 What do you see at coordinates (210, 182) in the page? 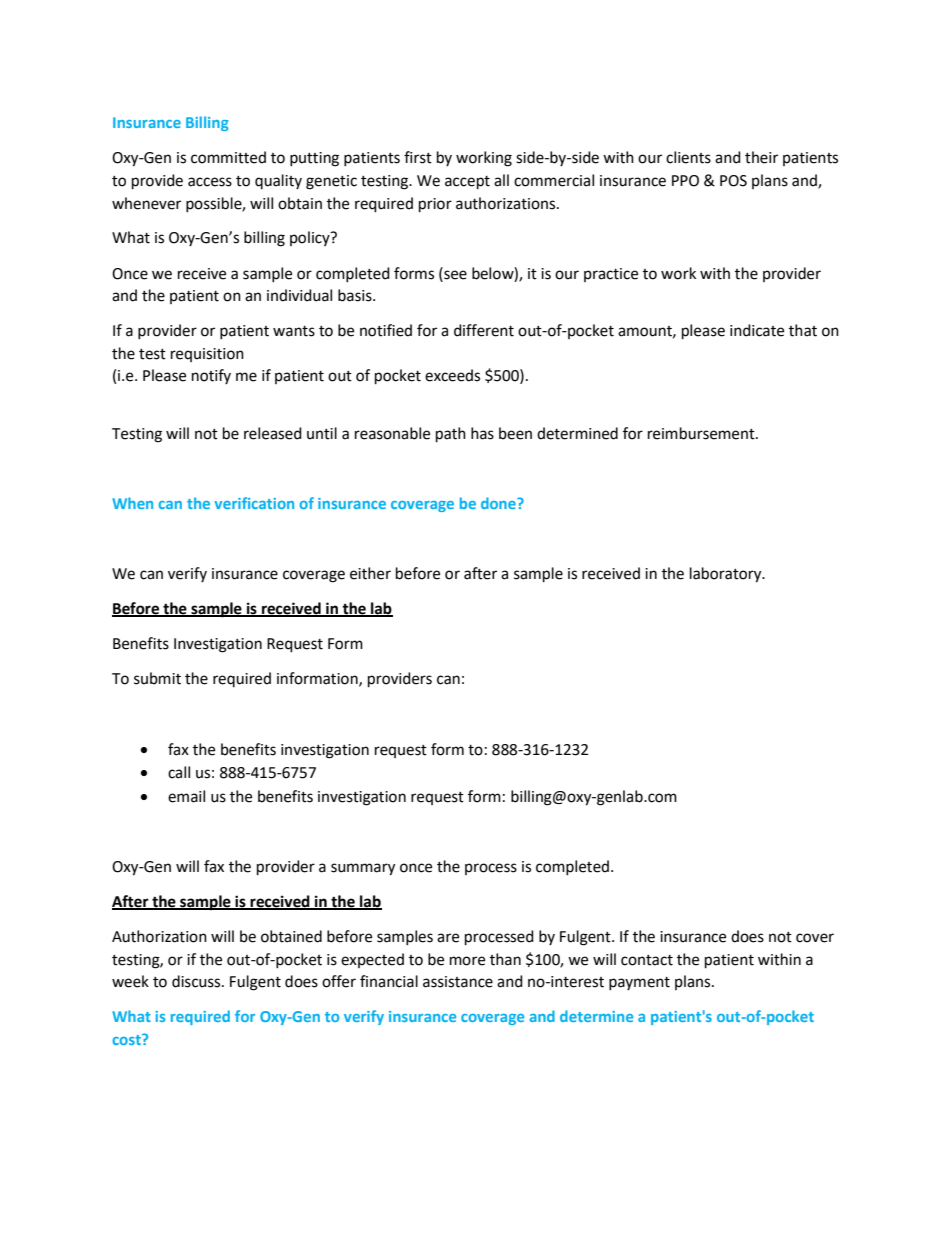
I see `access` at bounding box center [210, 182].
